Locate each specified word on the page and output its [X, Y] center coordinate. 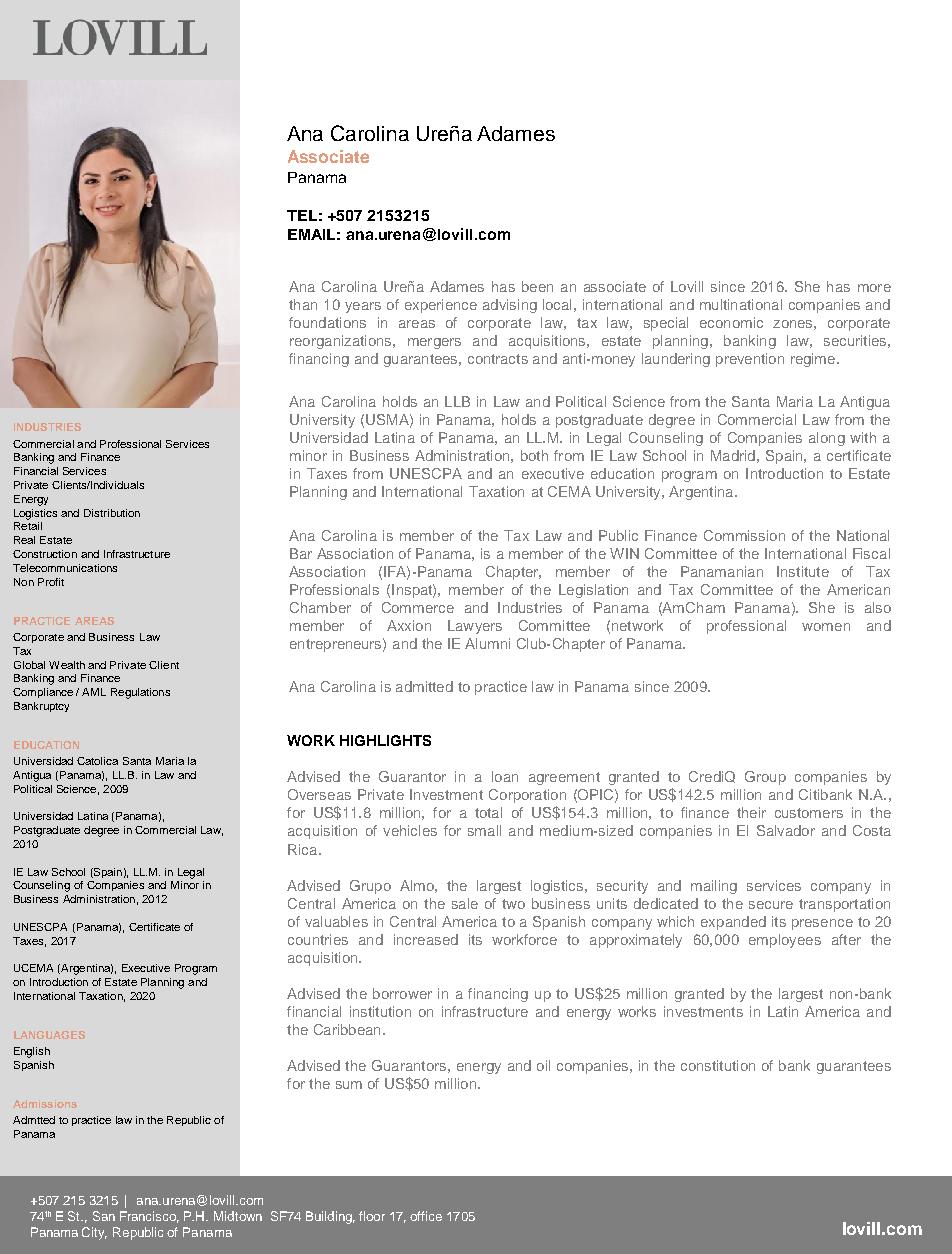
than [303, 304]
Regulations [140, 693]
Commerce [418, 607]
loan [505, 776]
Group [765, 778]
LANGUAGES [49, 1035]
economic [731, 322]
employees [785, 941]
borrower [402, 993]
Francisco [149, 1217]
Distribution [112, 513]
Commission [744, 535]
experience [441, 306]
